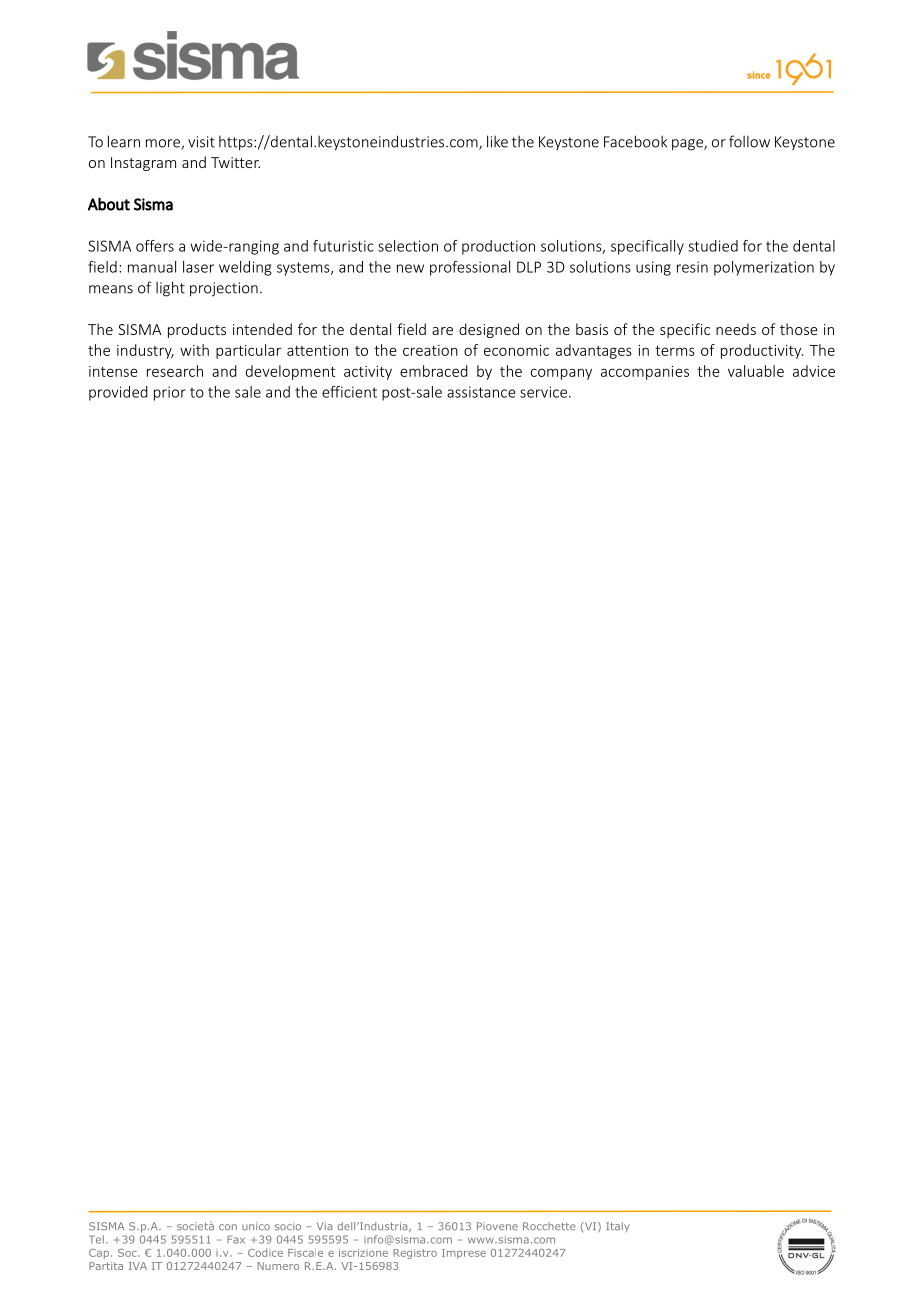 The height and width of the document is (1308, 924). I want to click on Via, so click(324, 1226).
